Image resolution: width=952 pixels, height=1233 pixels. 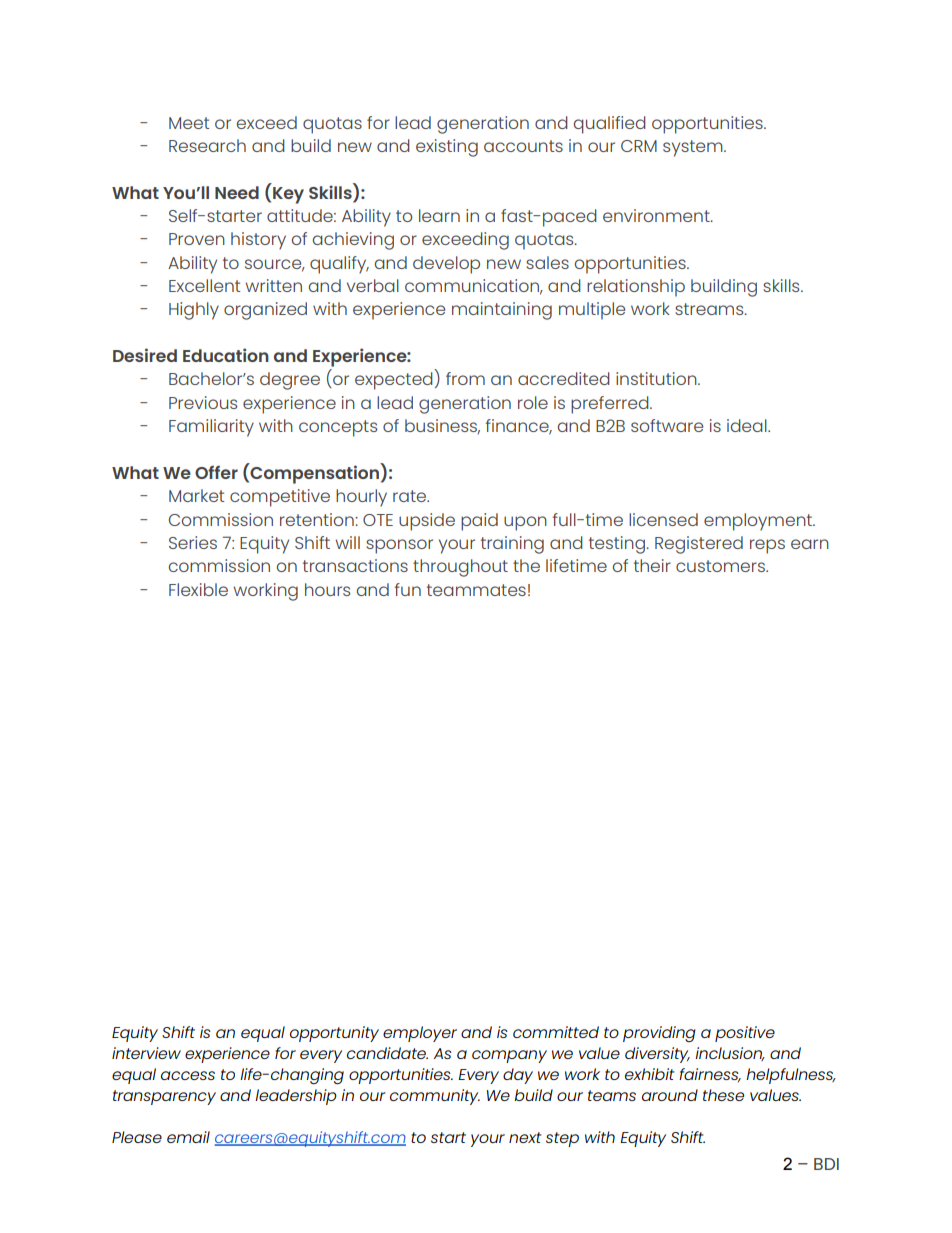 What do you see at coordinates (447, 148) in the screenshot?
I see `existing` at bounding box center [447, 148].
